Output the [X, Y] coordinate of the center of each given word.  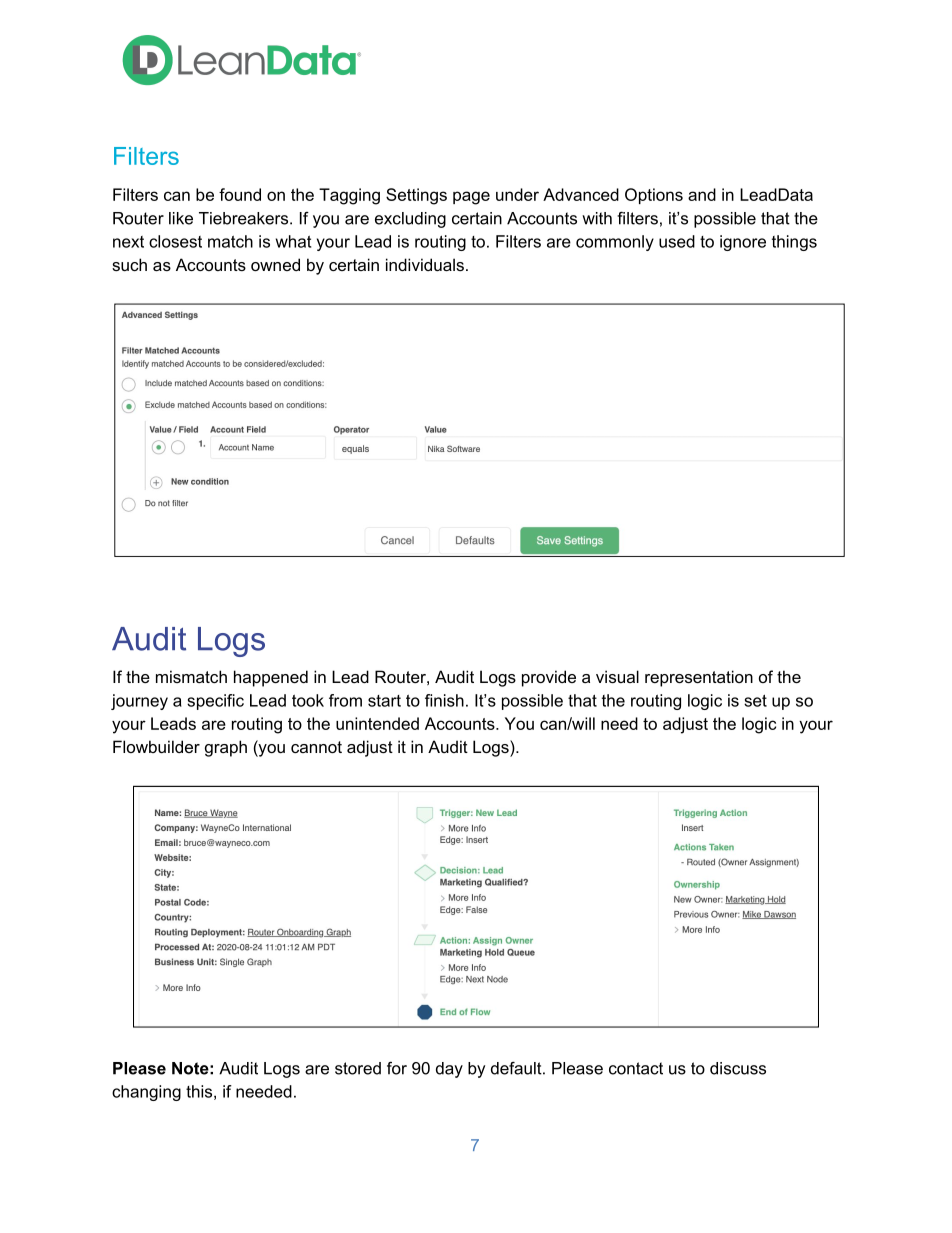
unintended [377, 723]
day [449, 1070]
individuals [425, 264]
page [471, 198]
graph [226, 748]
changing [146, 1093]
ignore [743, 243]
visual [617, 676]
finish [444, 700]
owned [275, 264]
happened [271, 678]
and [702, 194]
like [181, 218]
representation [699, 678]
